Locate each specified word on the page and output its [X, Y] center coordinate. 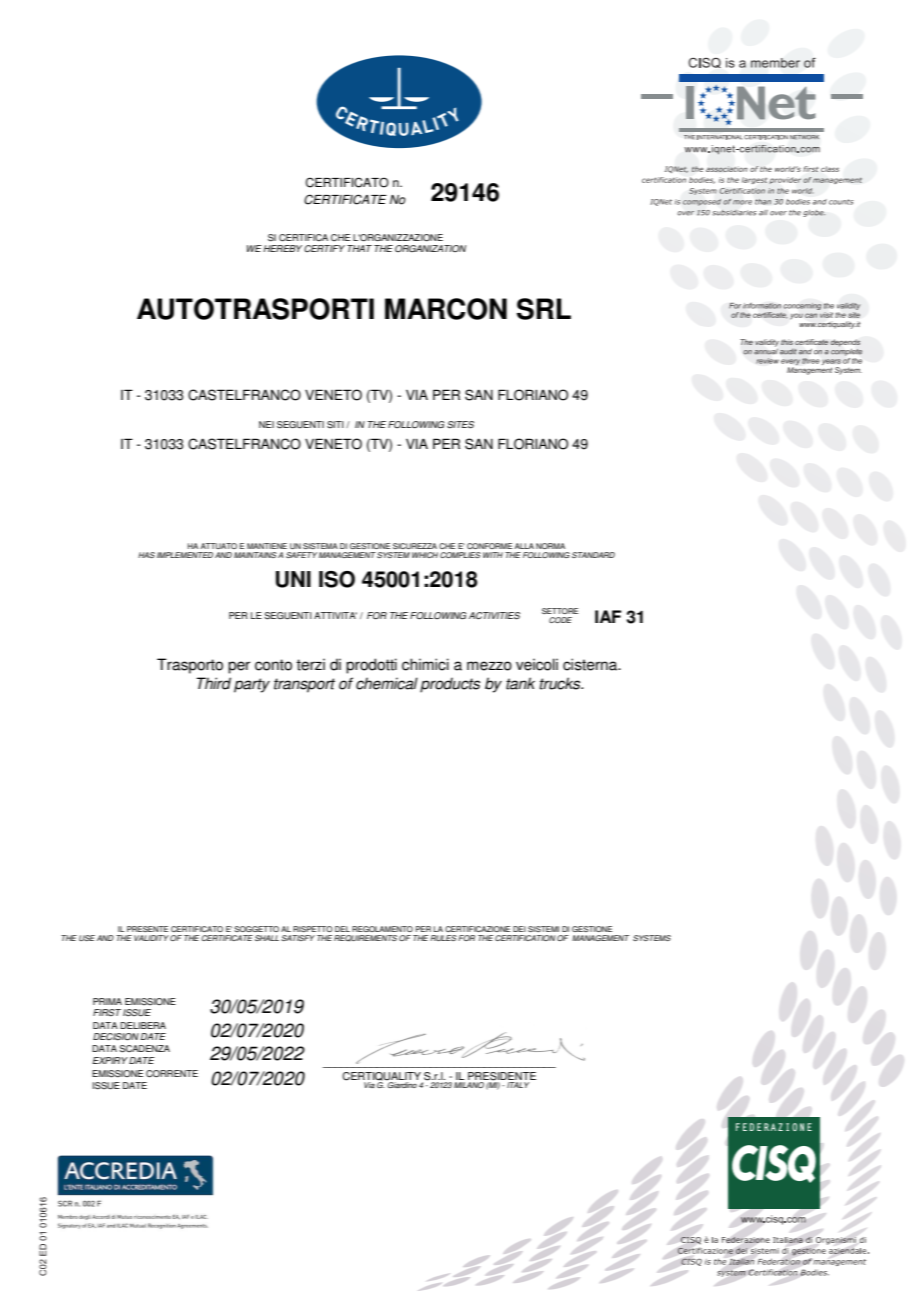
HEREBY [282, 248]
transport [304, 685]
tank [520, 683]
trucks [561, 683]
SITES [460, 425]
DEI [519, 929]
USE [87, 938]
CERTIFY [324, 248]
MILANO [469, 1085]
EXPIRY [110, 1060]
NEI [266, 424]
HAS [146, 555]
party [252, 685]
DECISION [116, 1037]
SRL [544, 309]
